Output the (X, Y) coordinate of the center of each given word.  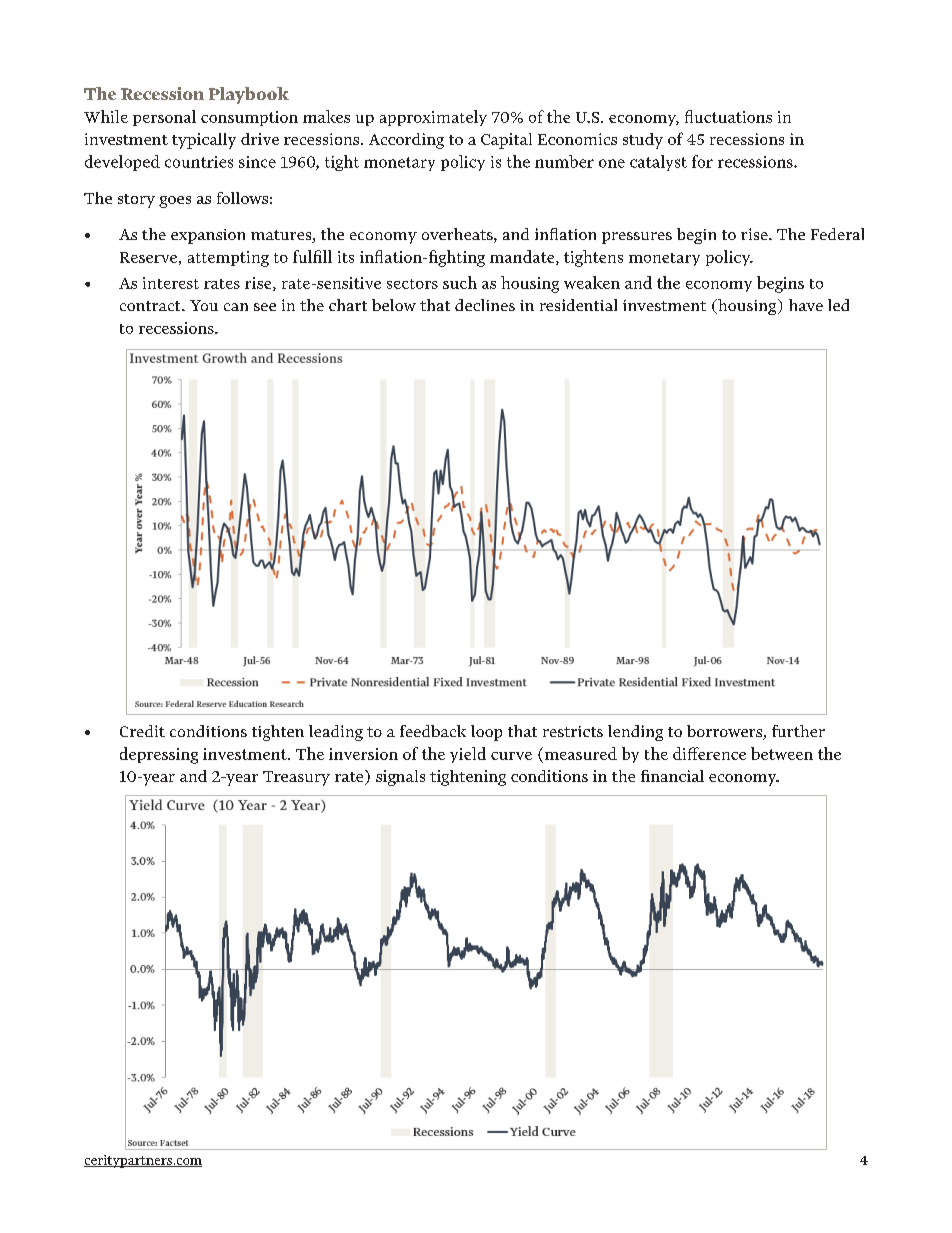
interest (171, 283)
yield (468, 755)
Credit (142, 731)
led (838, 305)
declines (485, 305)
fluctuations (728, 116)
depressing (159, 755)
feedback (433, 731)
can (236, 307)
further (798, 731)
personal (164, 118)
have (806, 305)
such (460, 282)
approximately (433, 118)
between (782, 753)
